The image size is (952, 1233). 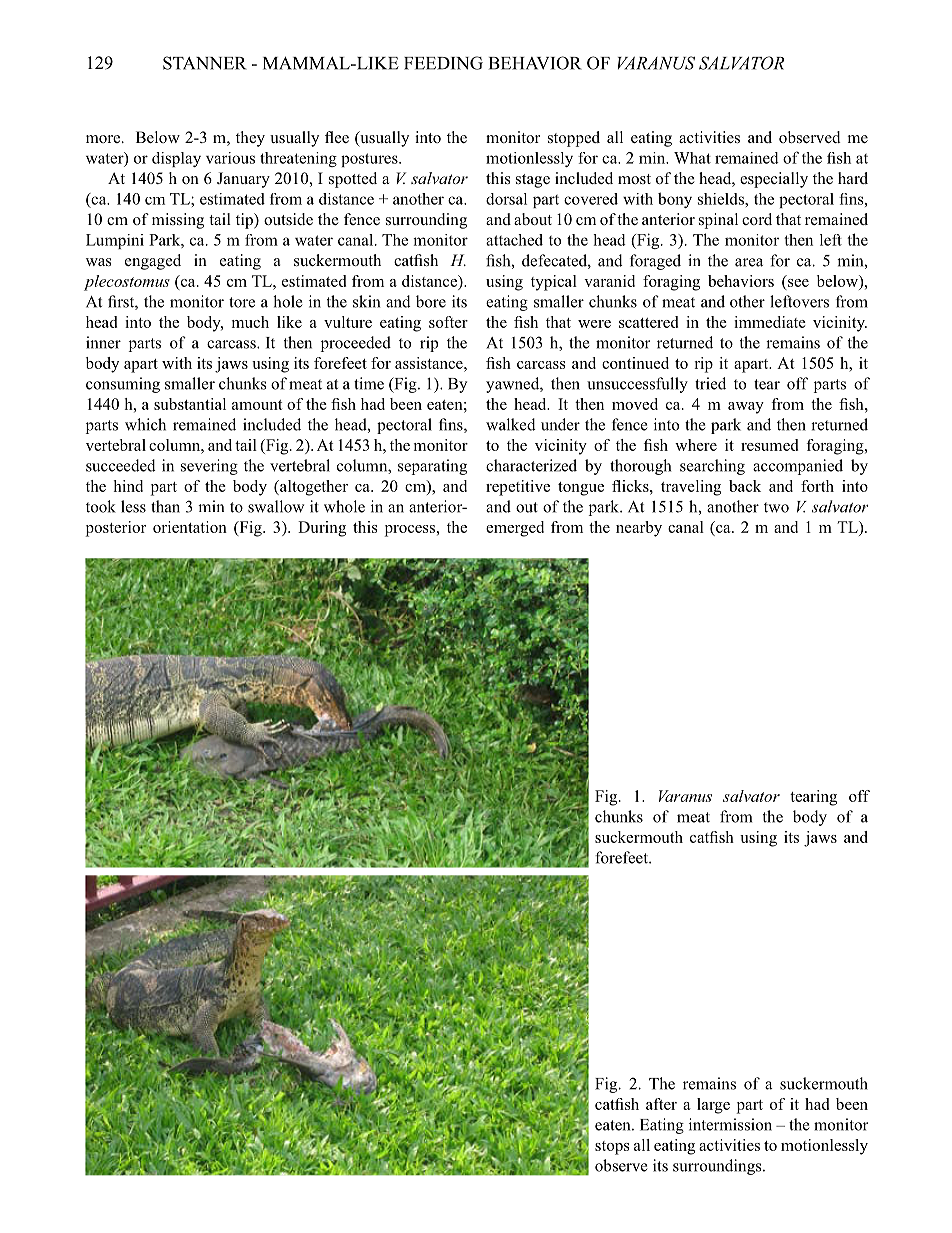 What do you see at coordinates (448, 322) in the document?
I see `softer` at bounding box center [448, 322].
